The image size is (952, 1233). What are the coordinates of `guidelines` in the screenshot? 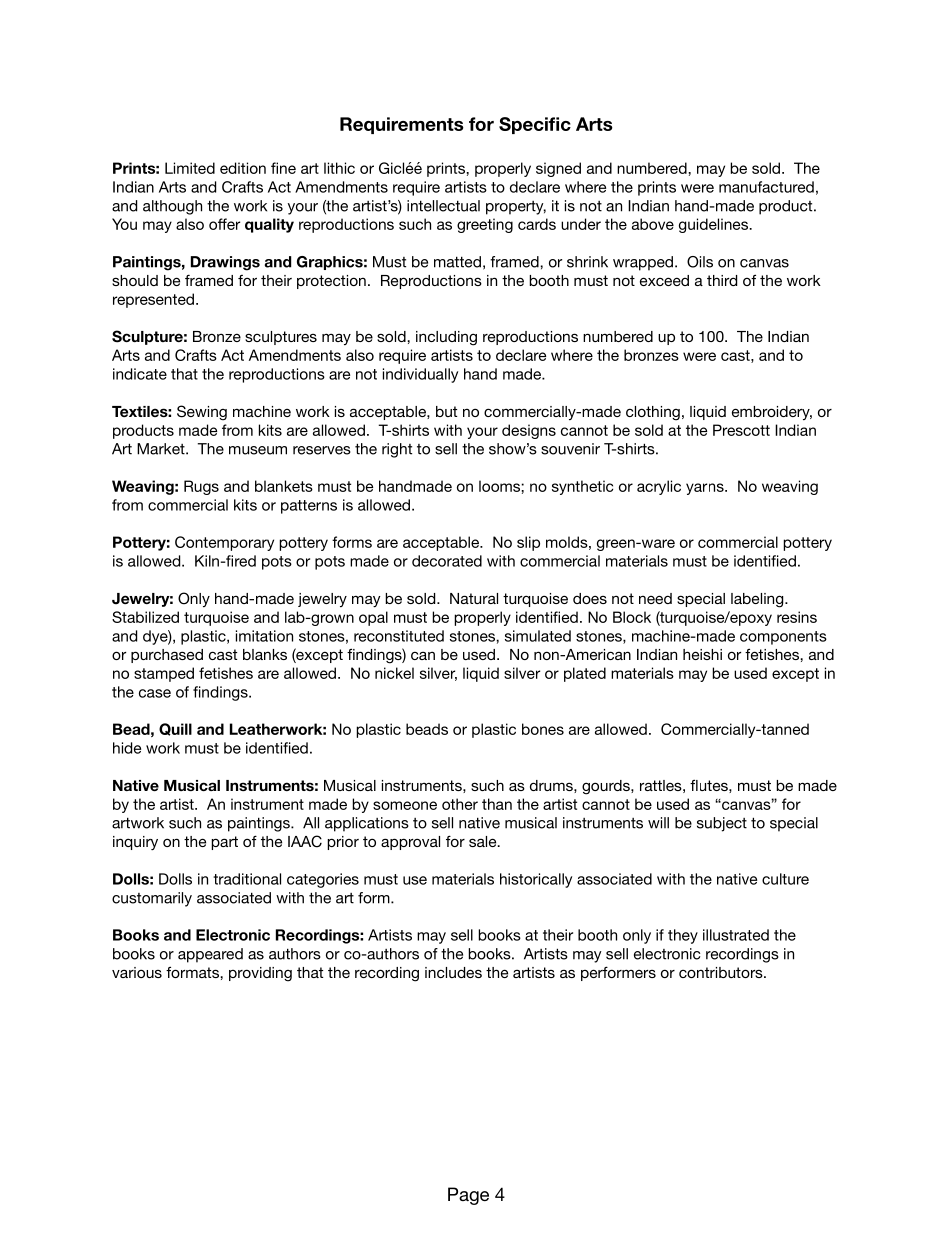 It's located at (715, 225).
